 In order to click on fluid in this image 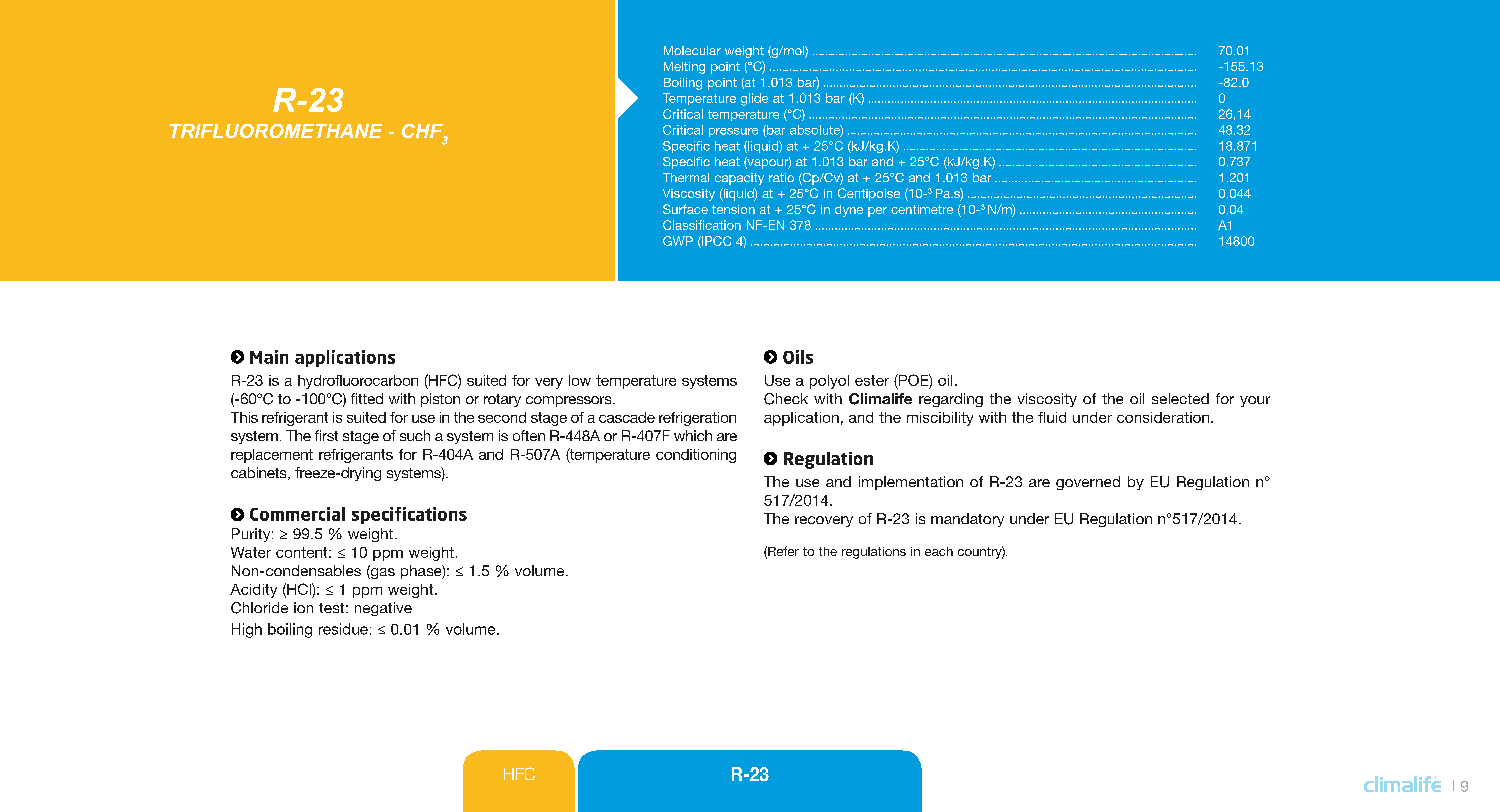, I will do `click(1052, 417)`.
